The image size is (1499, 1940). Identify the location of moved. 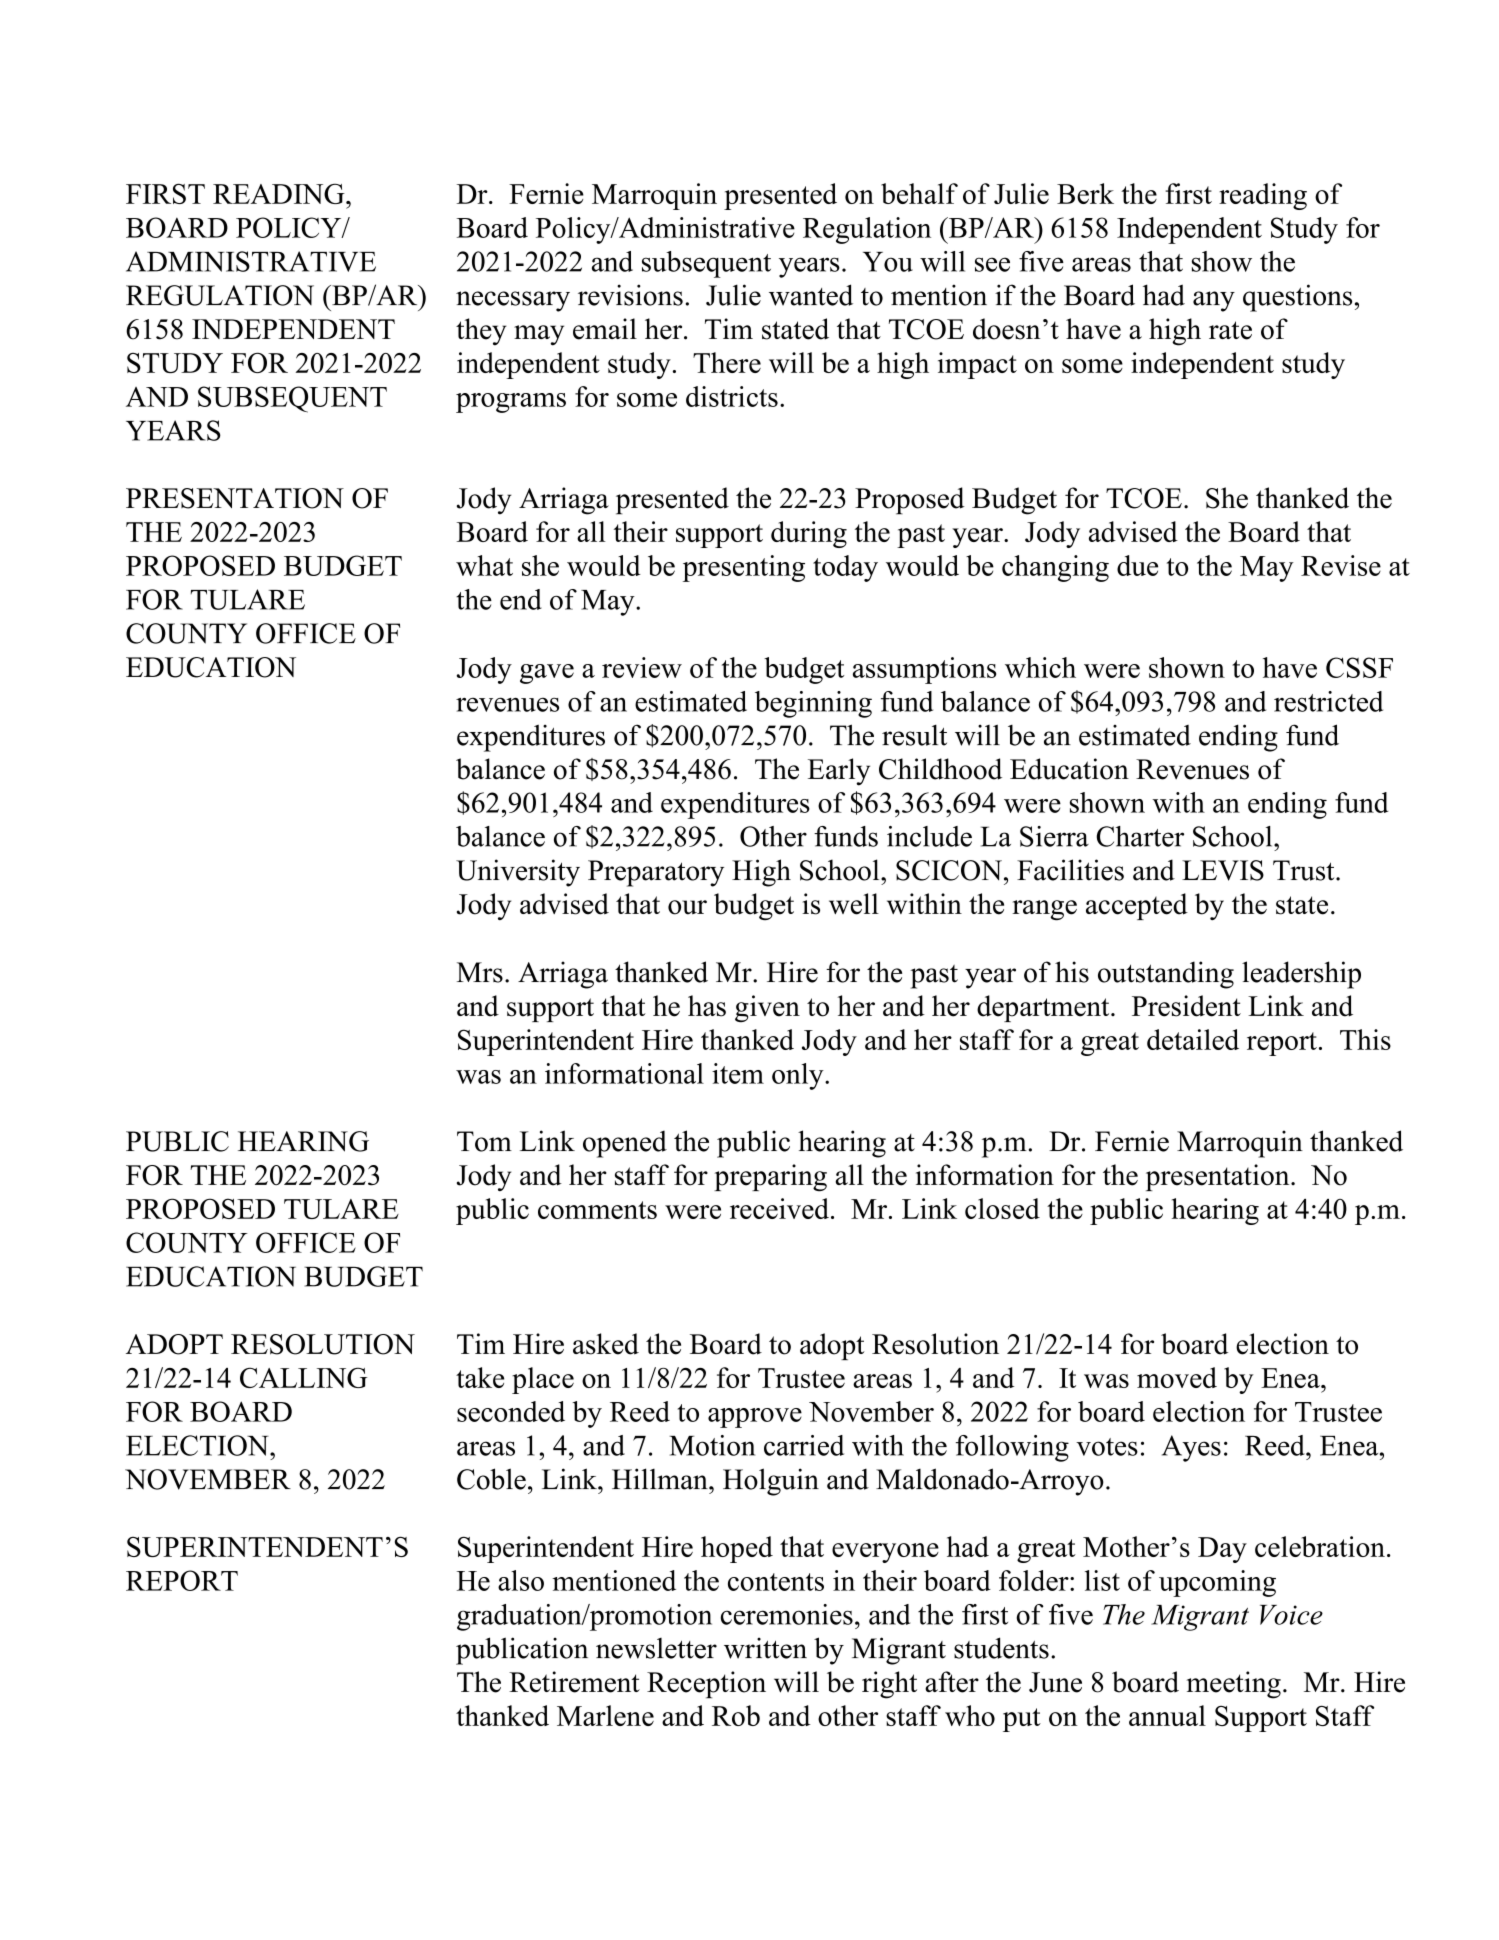
(1177, 1377).
